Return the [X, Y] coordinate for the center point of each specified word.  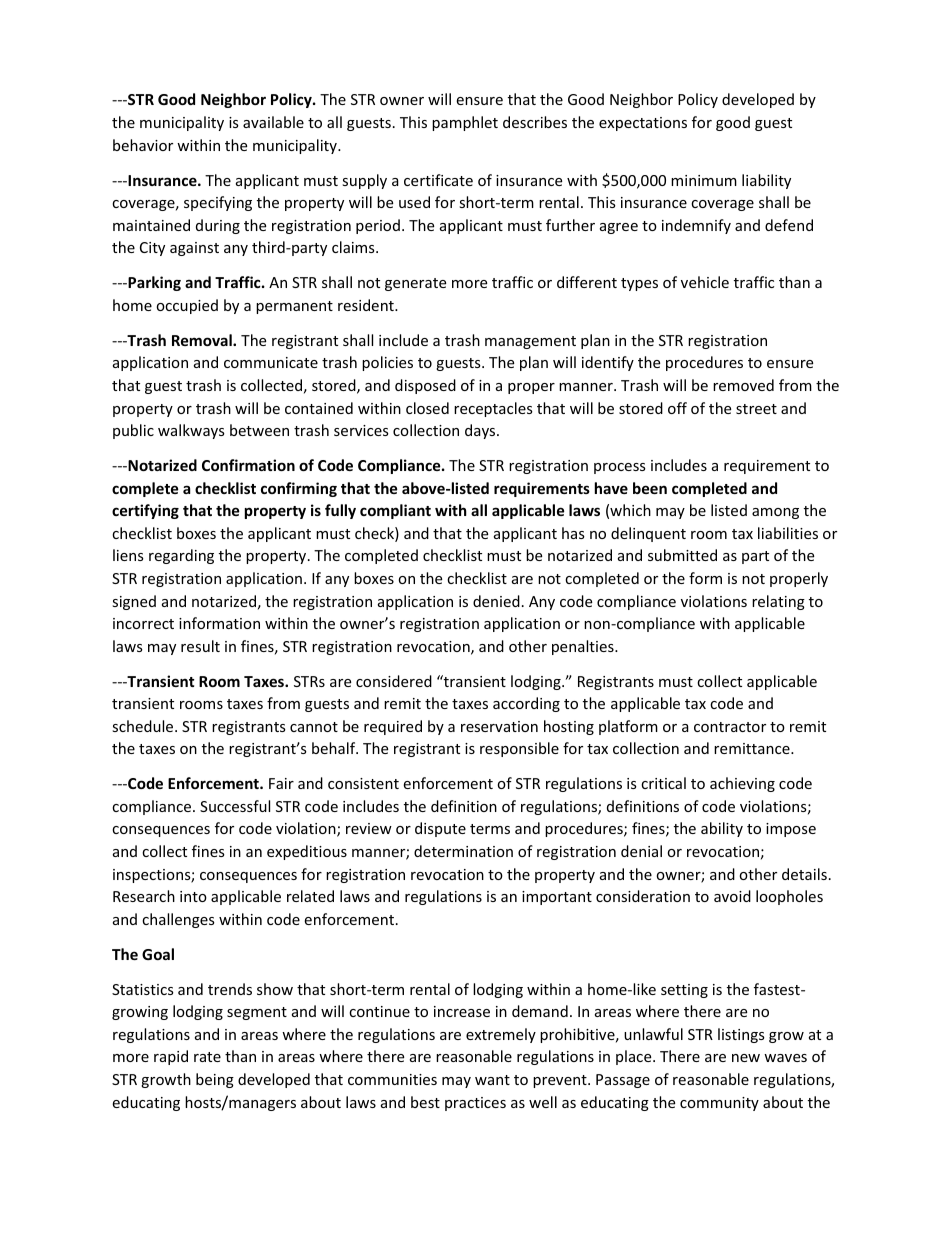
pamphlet [465, 123]
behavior [143, 145]
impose [791, 830]
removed [743, 385]
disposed [425, 386]
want [492, 1080]
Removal [203, 340]
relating [778, 602]
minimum [704, 180]
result [200, 646]
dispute [440, 829]
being [215, 1080]
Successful [235, 806]
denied [496, 601]
